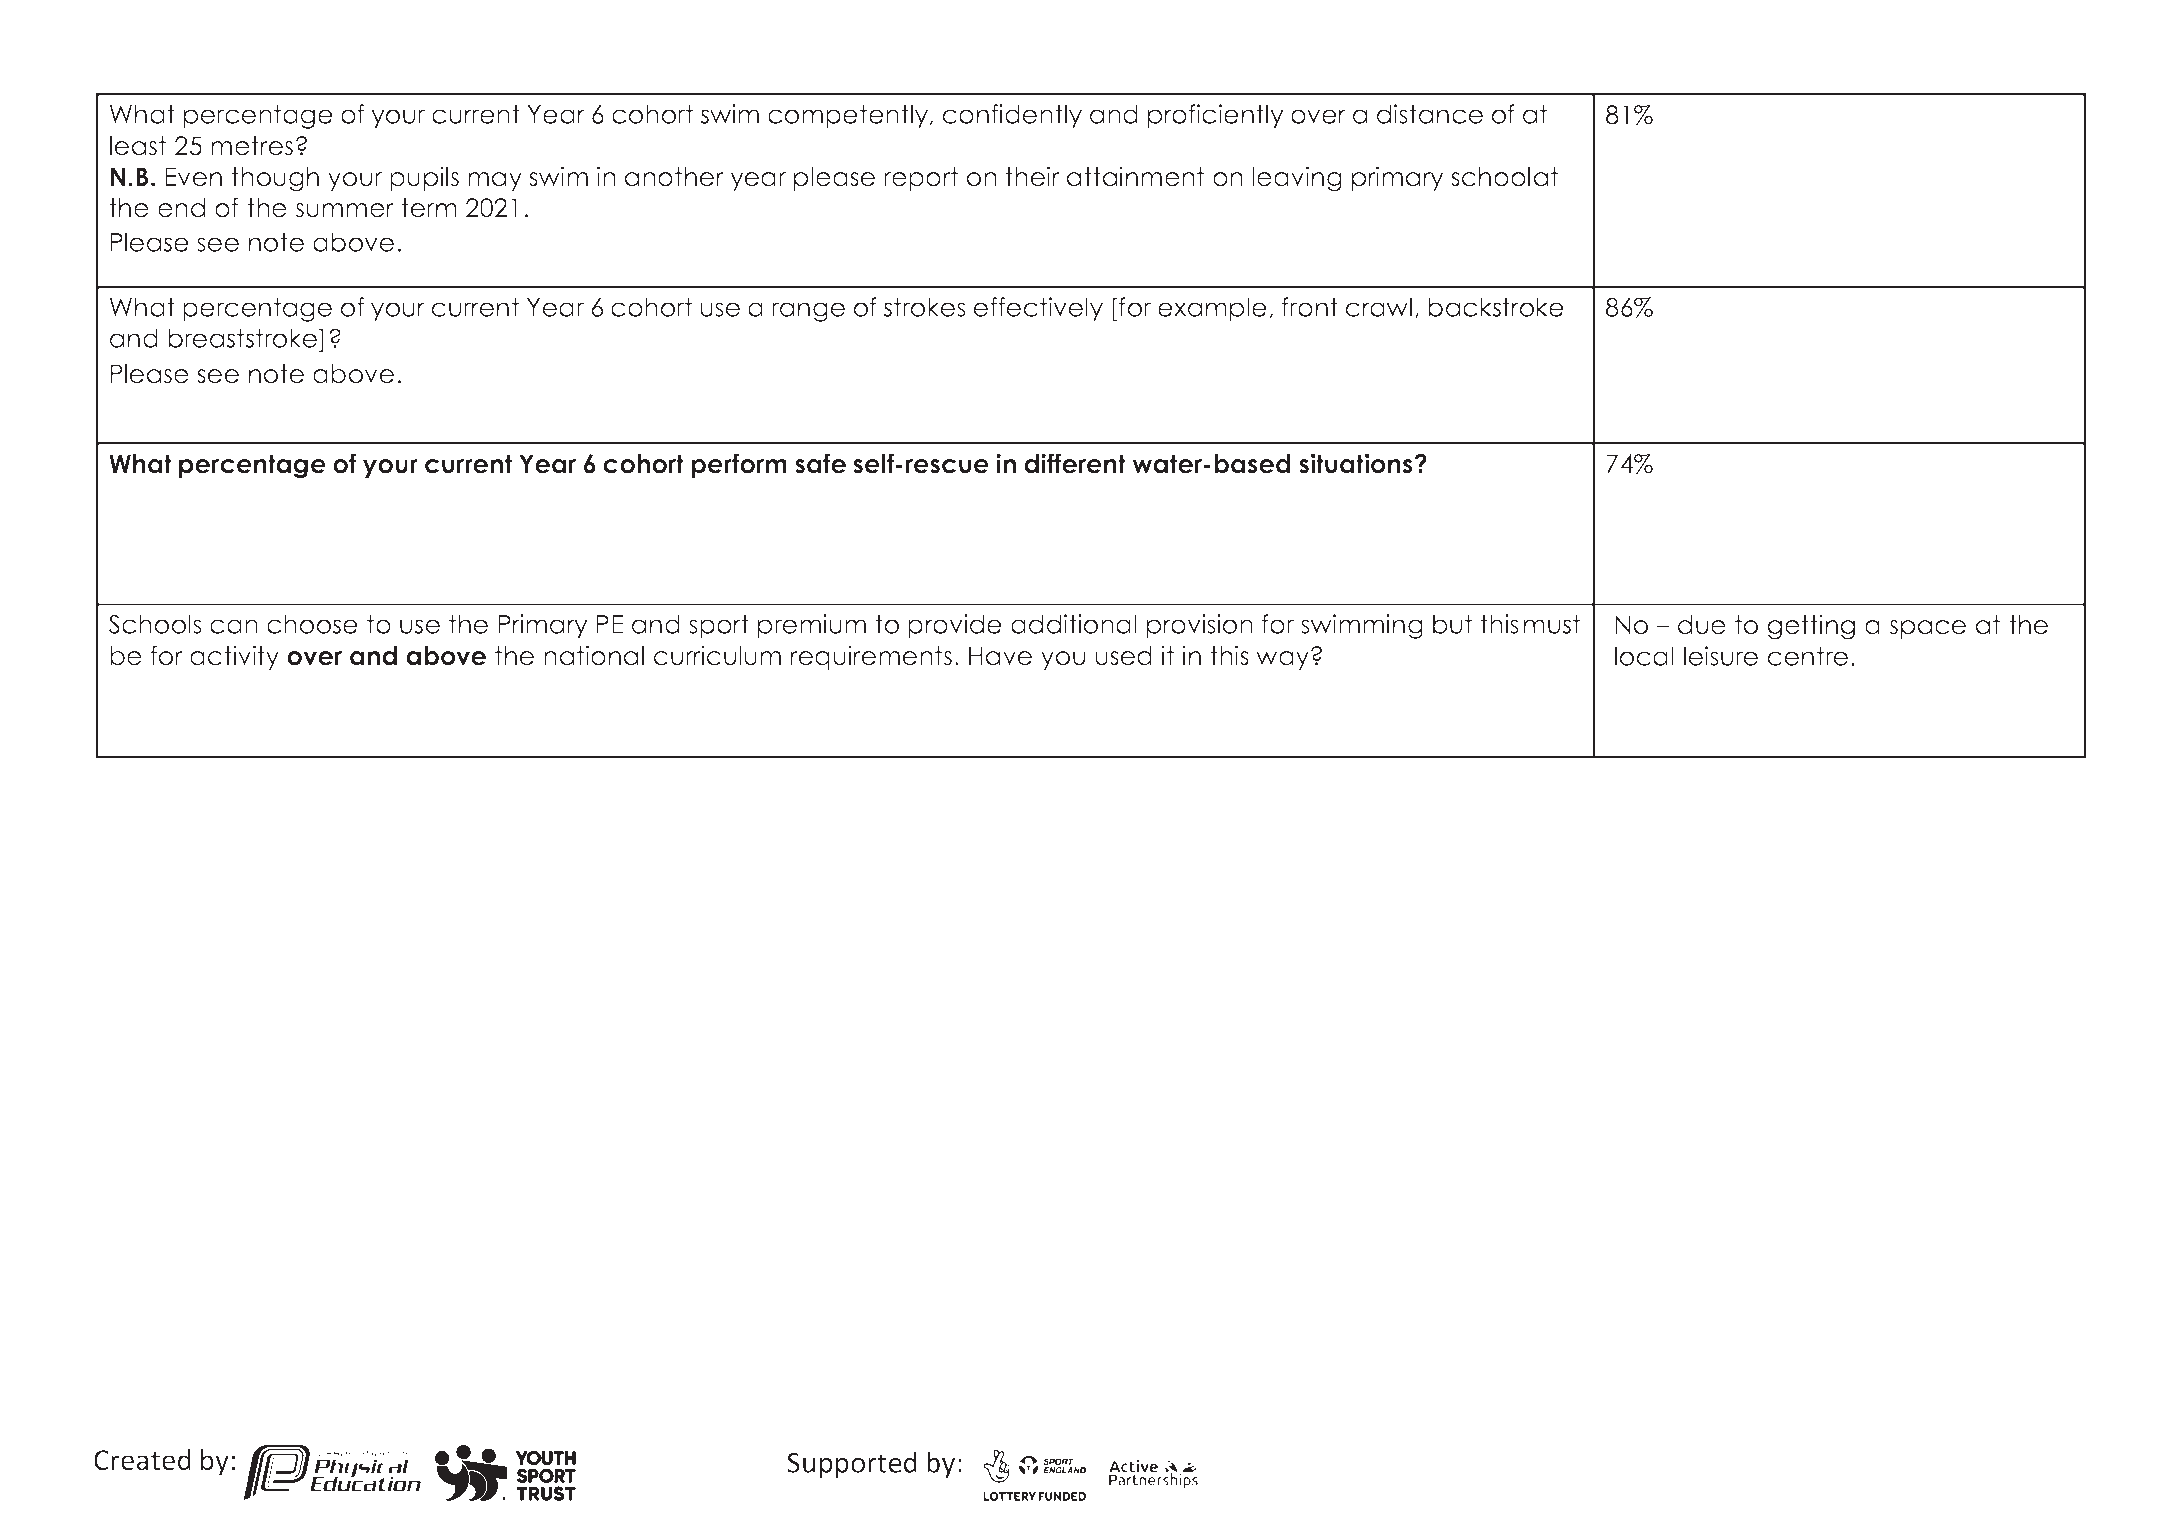 This image has width=2176, height=1539. What do you see at coordinates (142, 1460) in the image?
I see `Created` at bounding box center [142, 1460].
